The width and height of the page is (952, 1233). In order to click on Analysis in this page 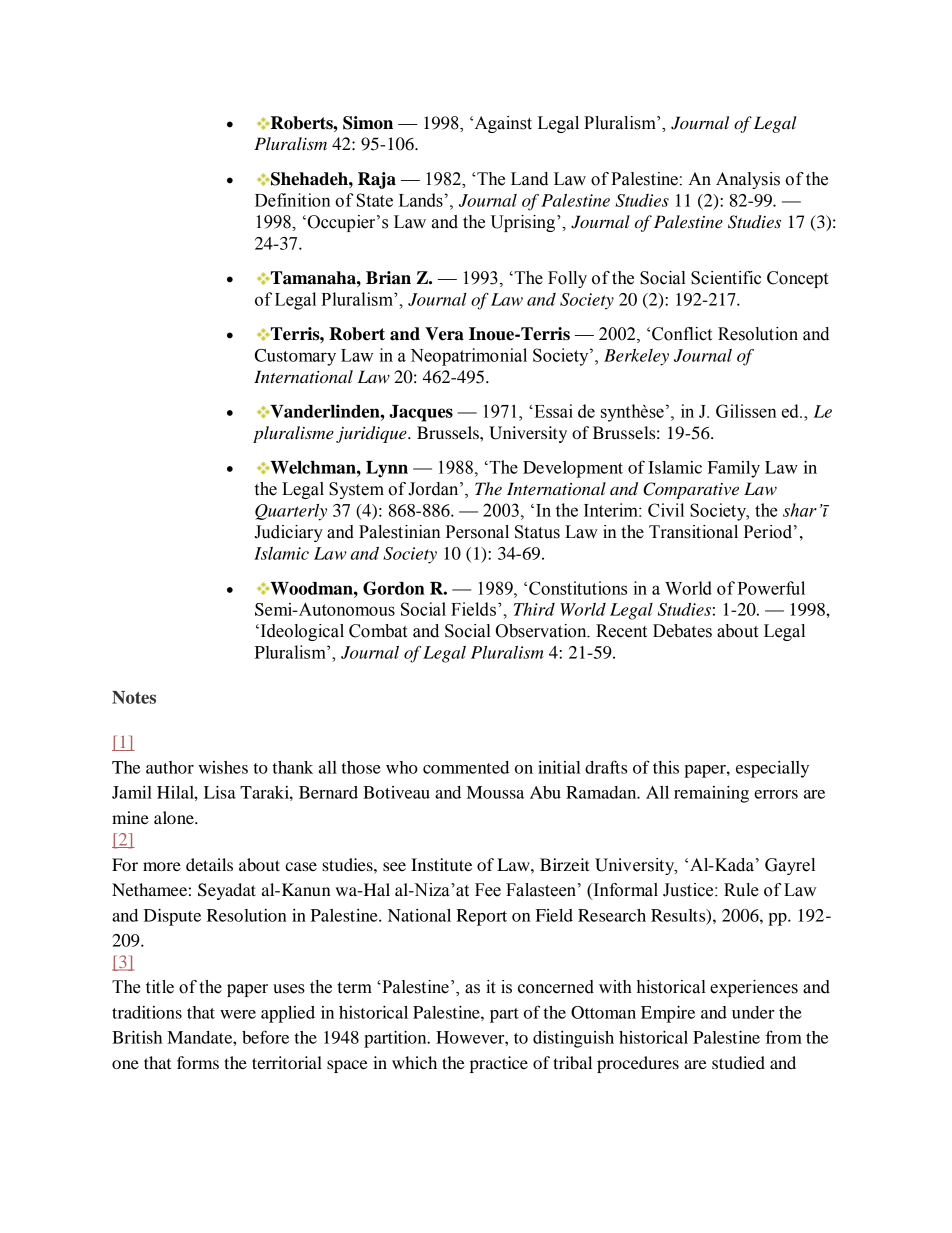, I will do `click(748, 180)`.
